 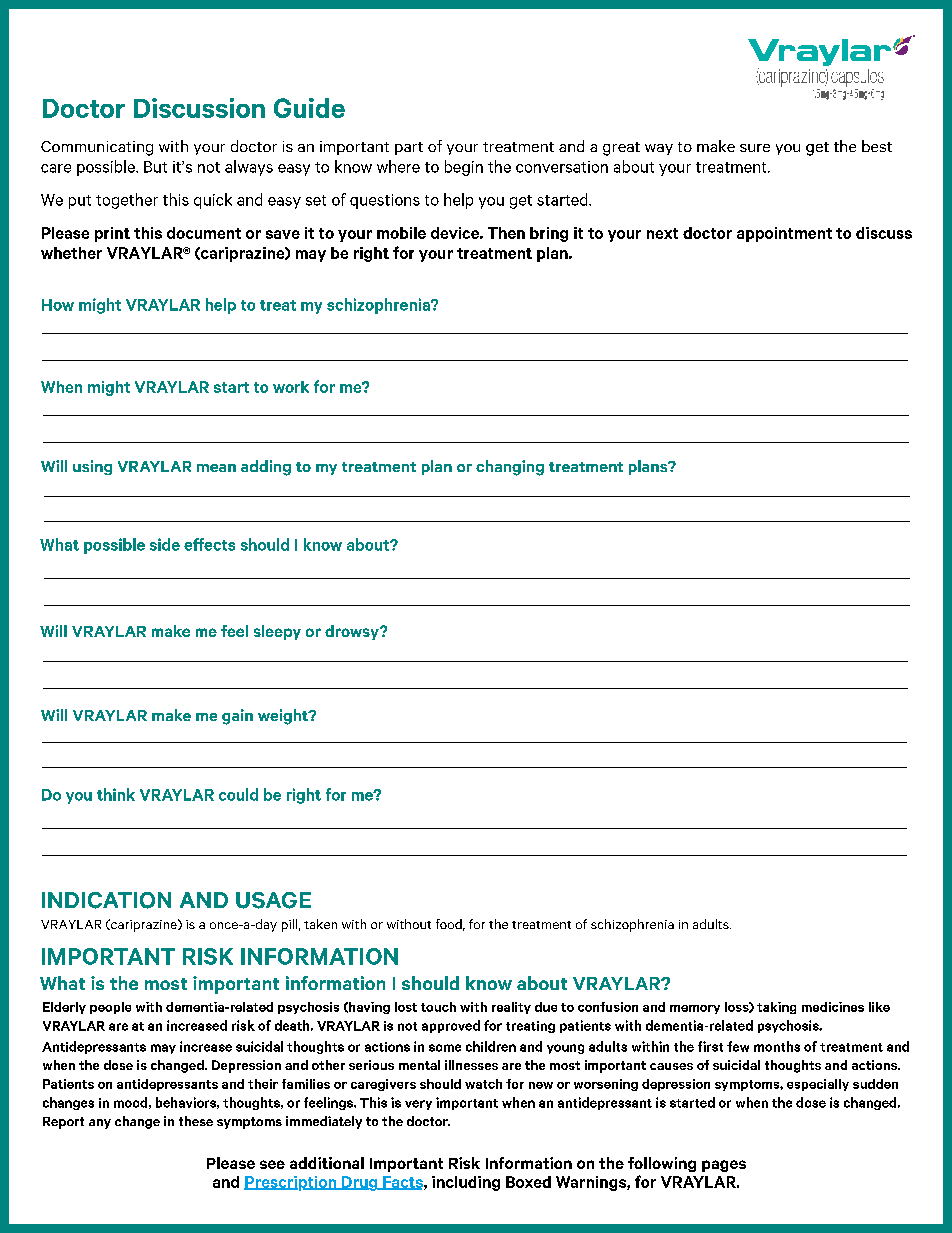 What do you see at coordinates (464, 168) in the document?
I see `begin` at bounding box center [464, 168].
